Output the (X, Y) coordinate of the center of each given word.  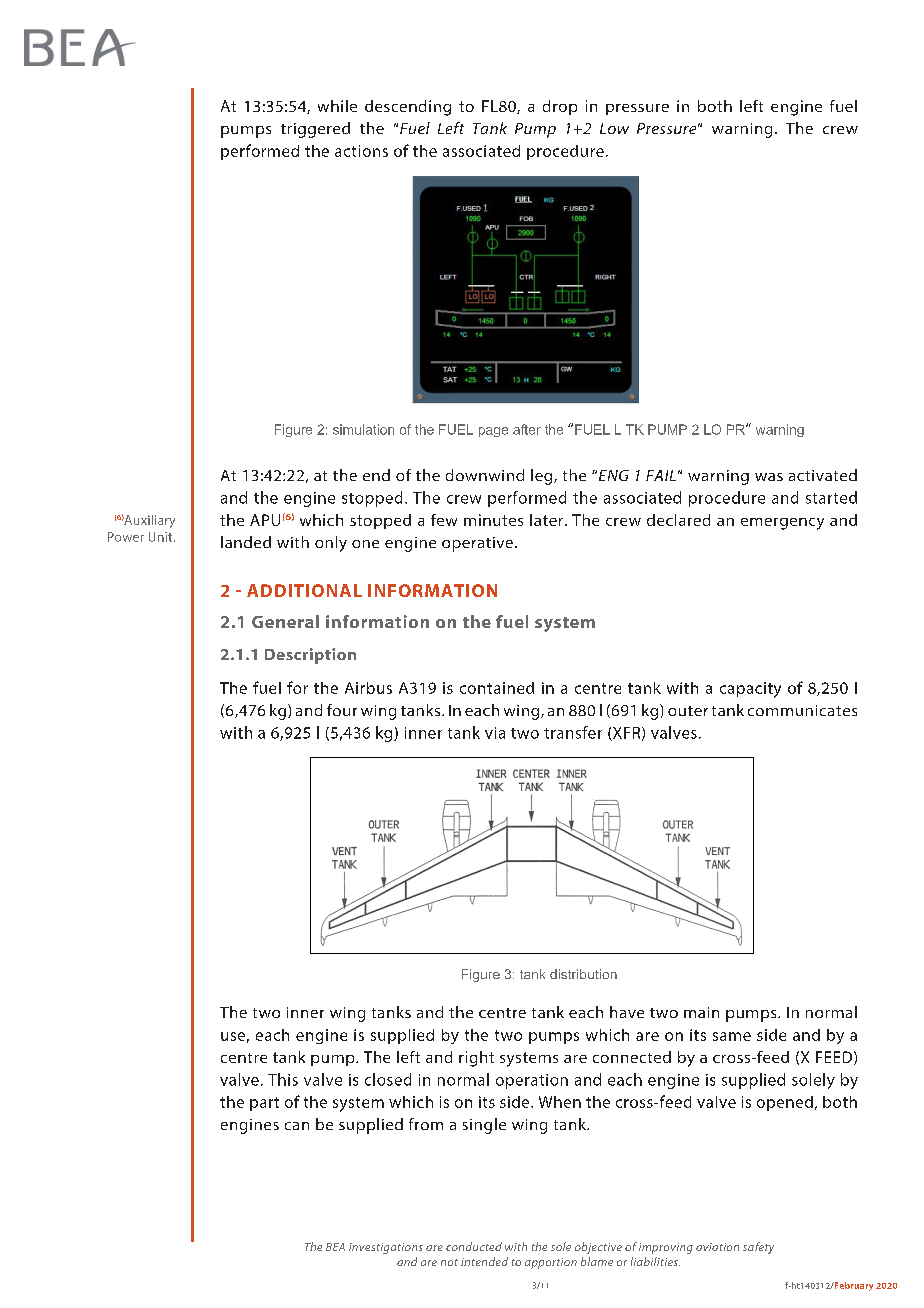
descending (408, 108)
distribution (583, 974)
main (701, 1012)
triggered (315, 130)
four (342, 710)
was (769, 477)
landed (246, 542)
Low (614, 128)
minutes (493, 520)
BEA (335, 1247)
